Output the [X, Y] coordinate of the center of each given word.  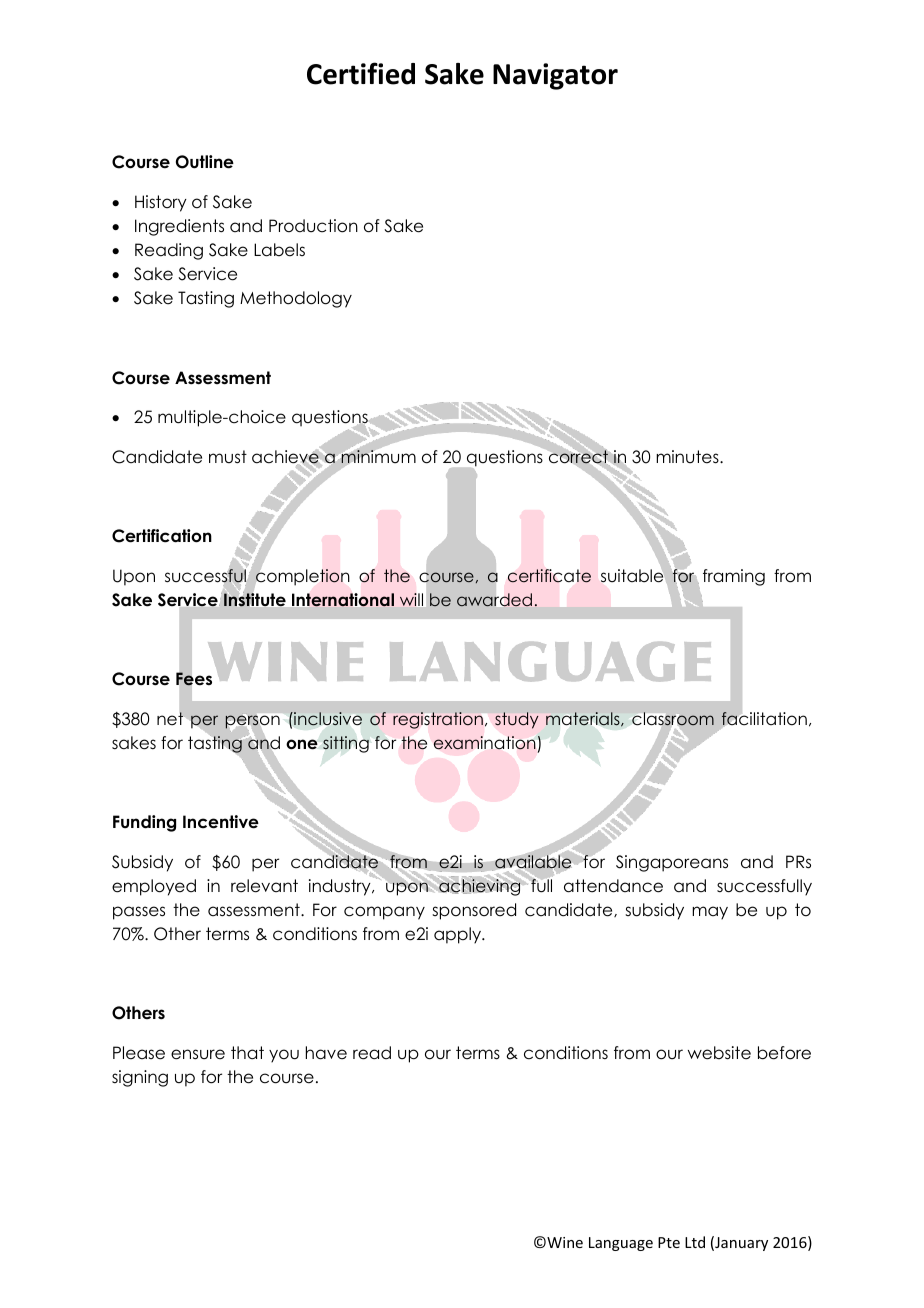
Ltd [695, 1242]
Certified [361, 73]
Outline [205, 162]
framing [734, 577]
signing [140, 1078]
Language [621, 1244]
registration [438, 720]
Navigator [555, 76]
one [302, 744]
